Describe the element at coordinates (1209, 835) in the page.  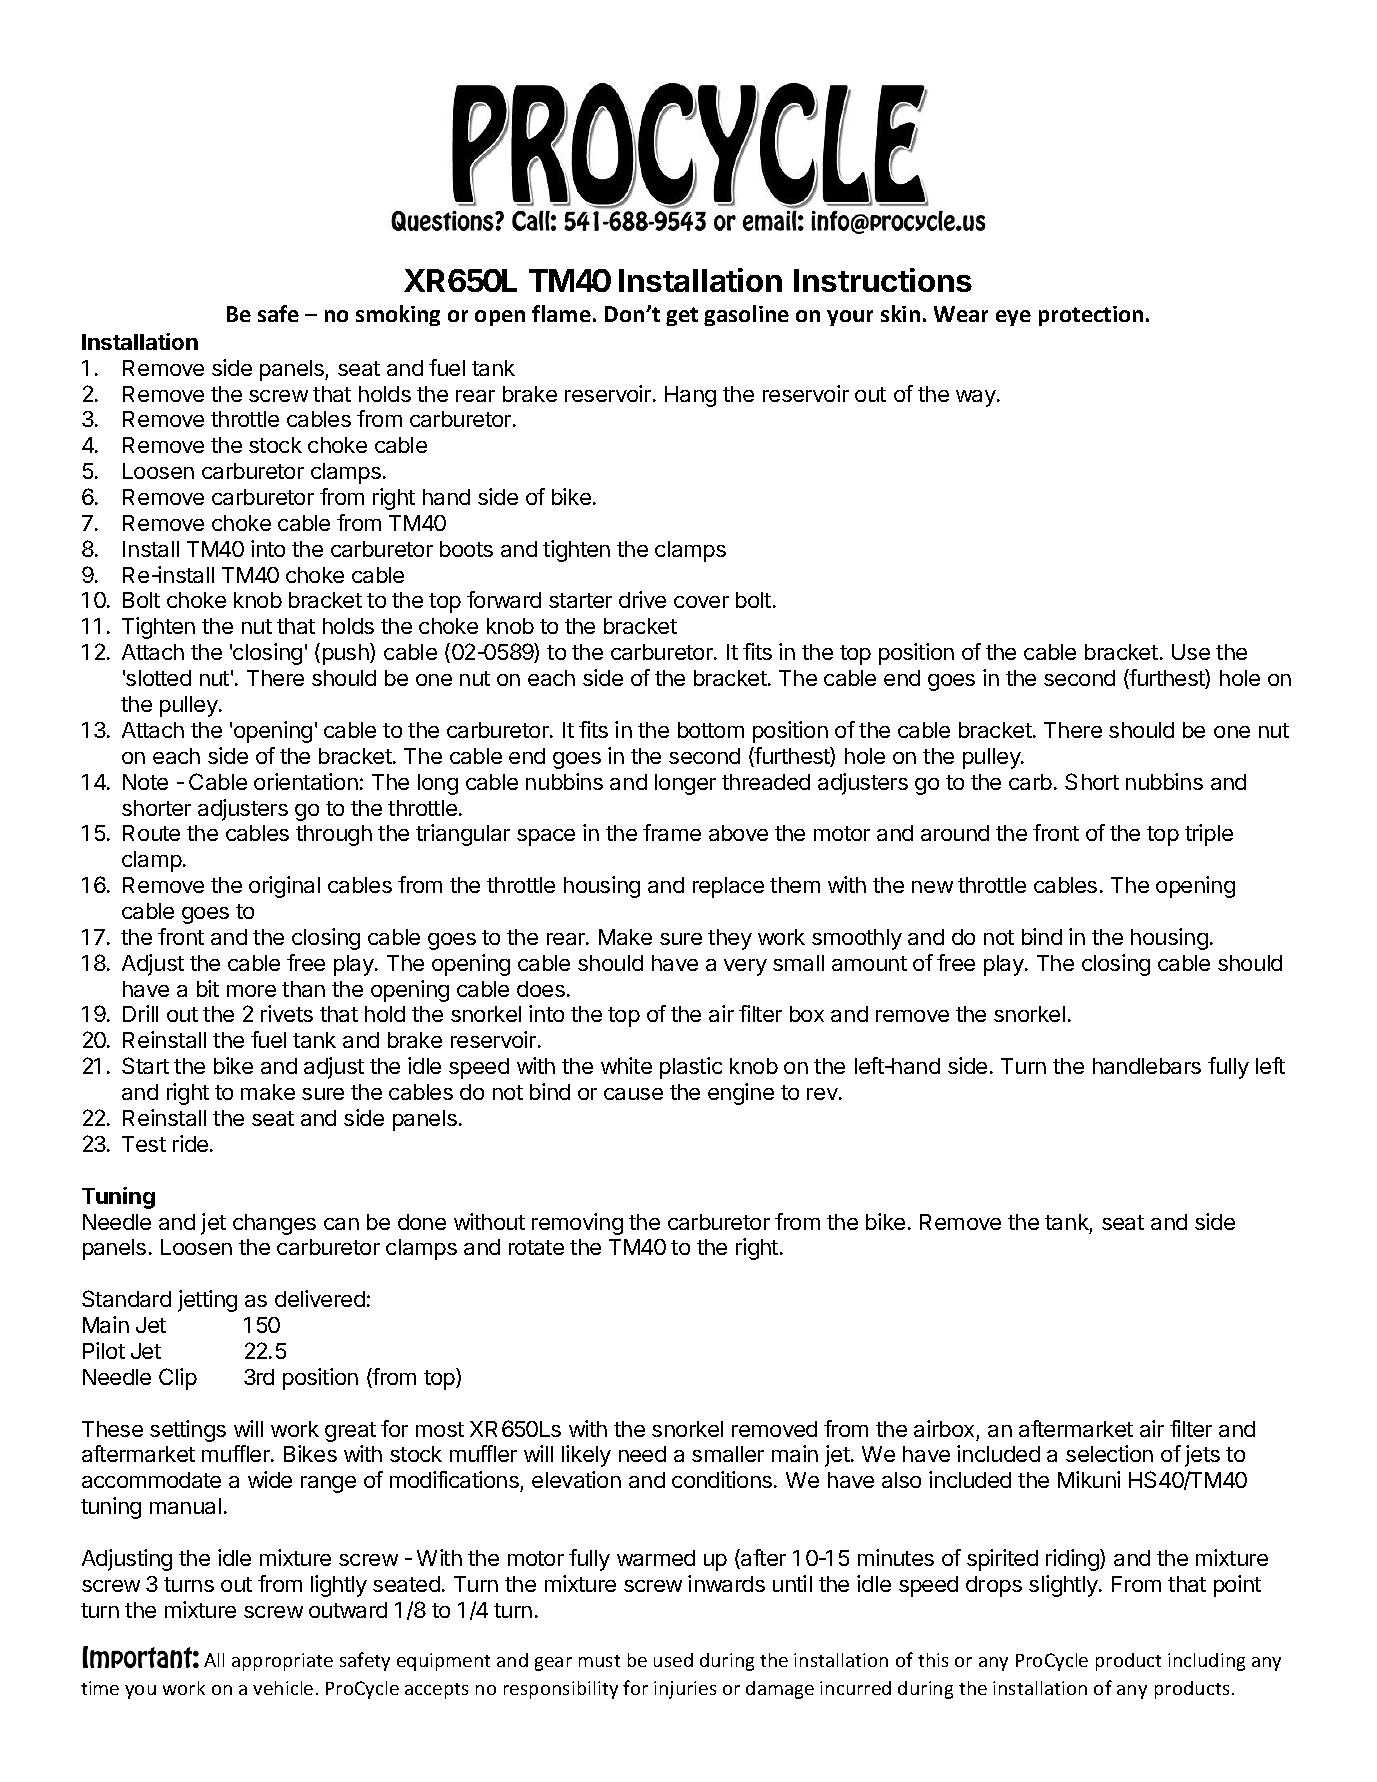
I see `triple` at that location.
